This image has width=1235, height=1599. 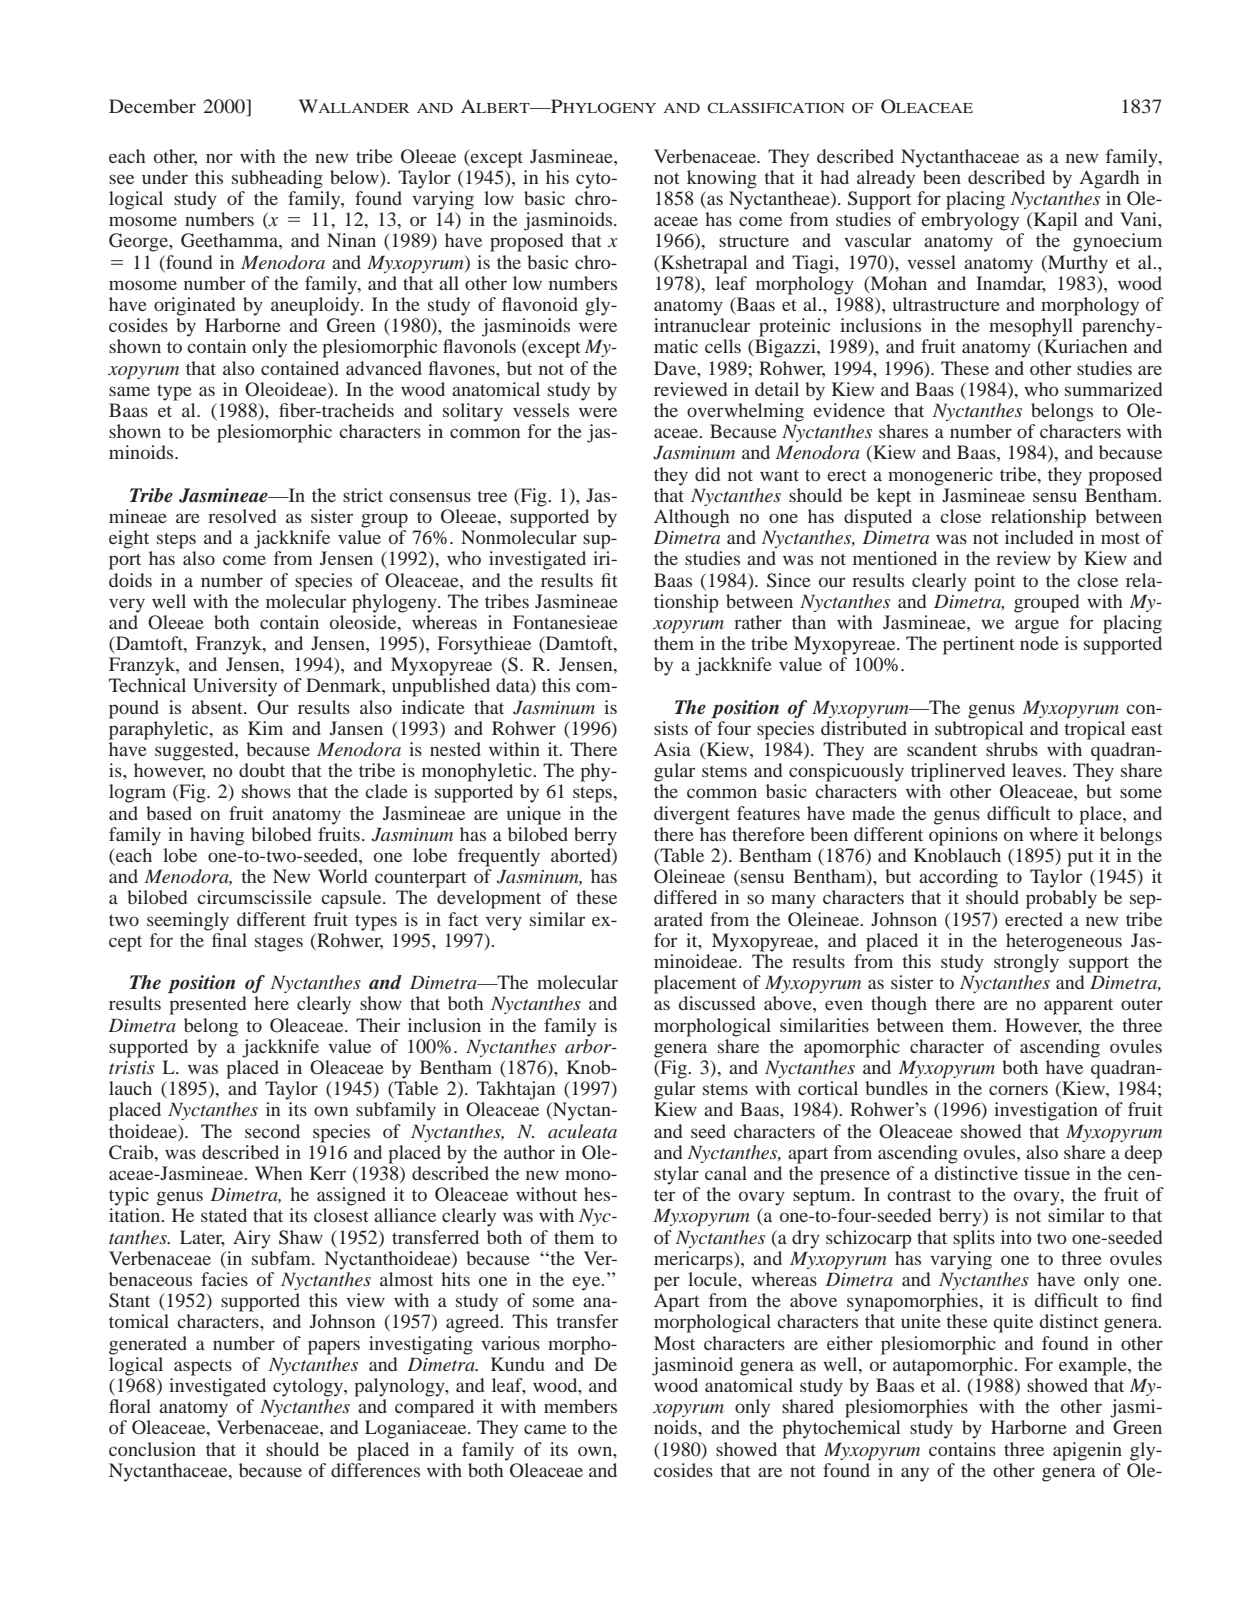 What do you see at coordinates (722, 179) in the image?
I see `knowing` at bounding box center [722, 179].
